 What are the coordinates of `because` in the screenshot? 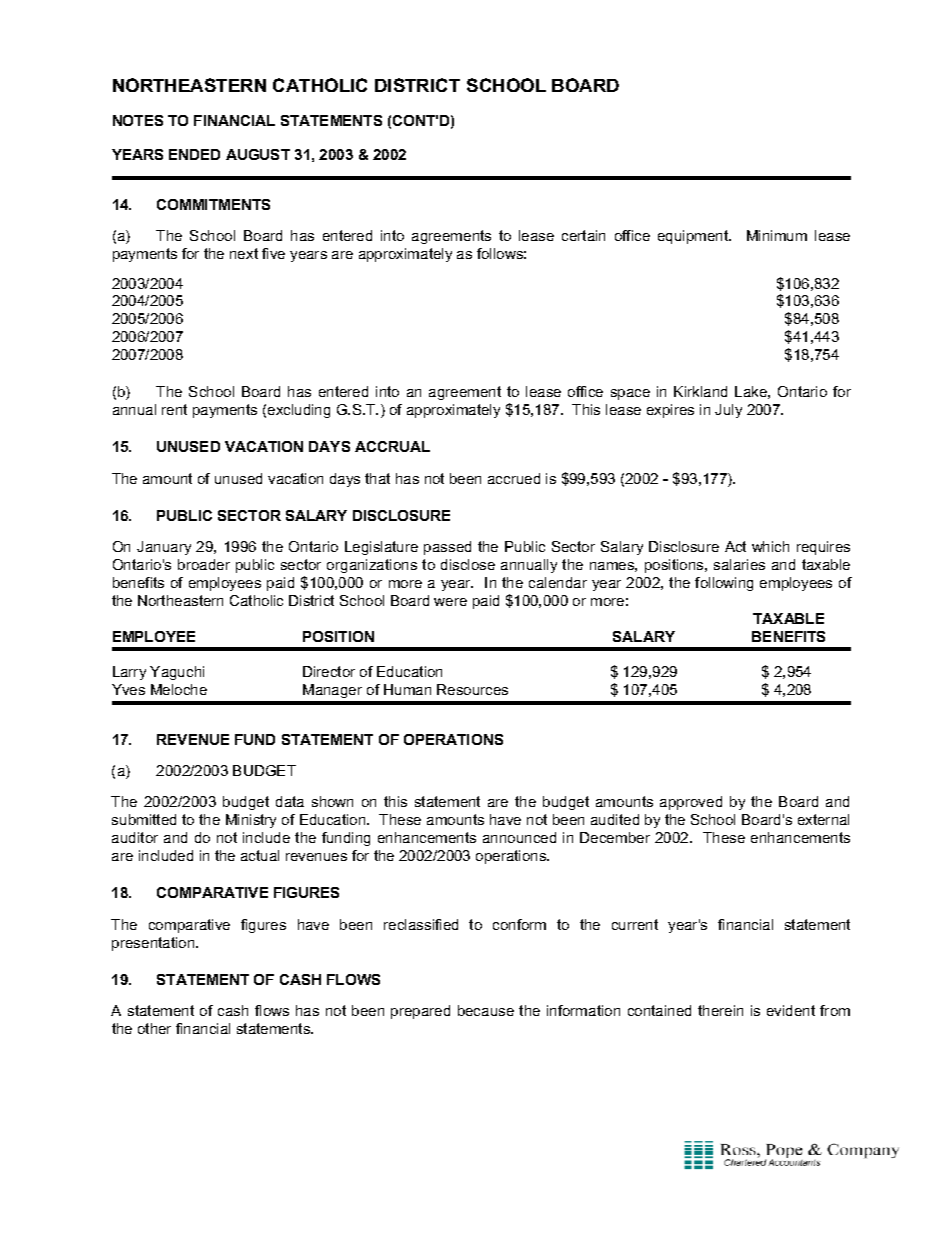 It's located at (486, 1010).
